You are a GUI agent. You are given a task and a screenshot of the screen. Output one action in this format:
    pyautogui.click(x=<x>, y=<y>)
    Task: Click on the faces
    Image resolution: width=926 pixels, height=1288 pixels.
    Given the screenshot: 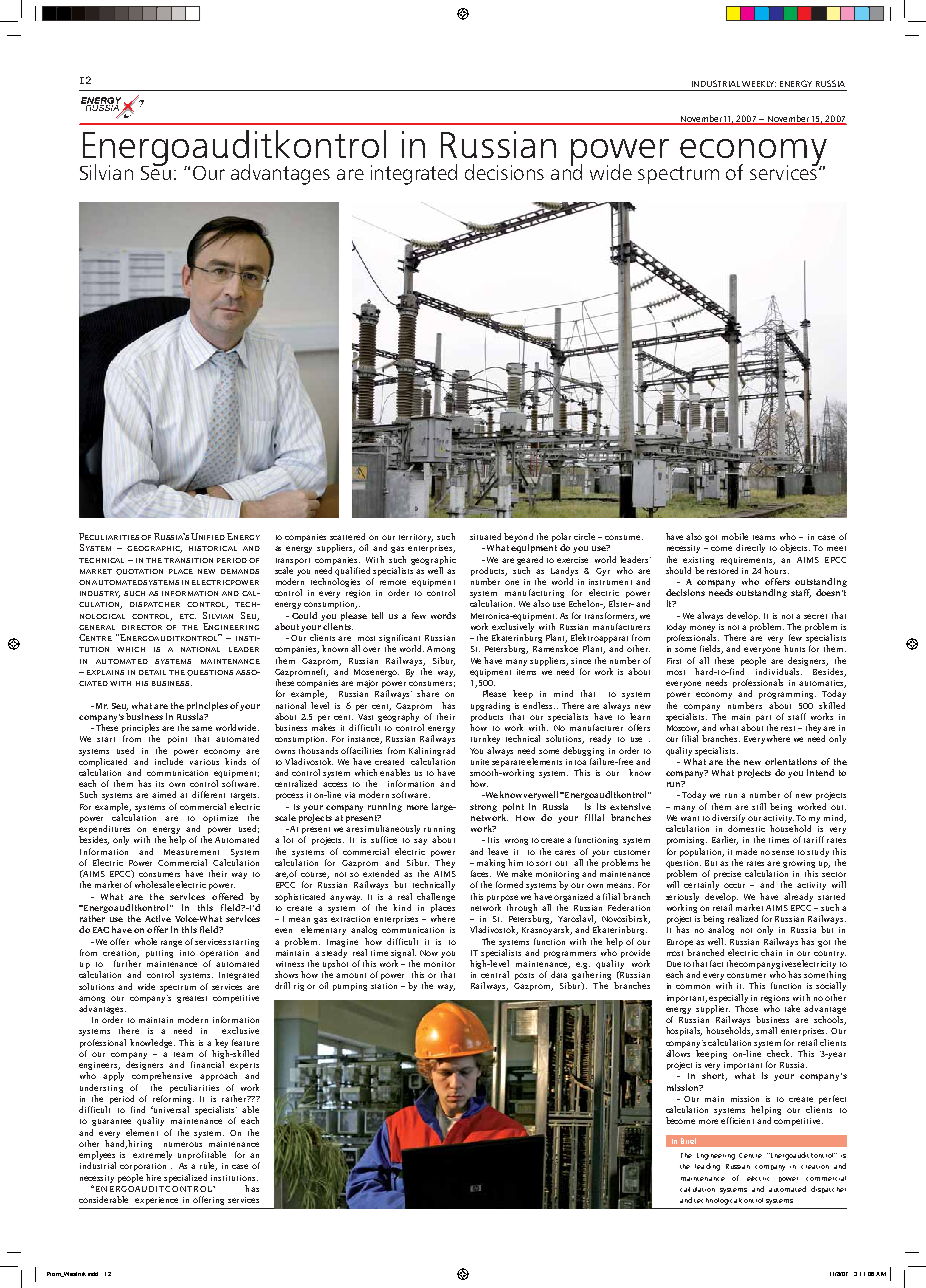 What is the action you would take?
    pyautogui.click(x=481, y=873)
